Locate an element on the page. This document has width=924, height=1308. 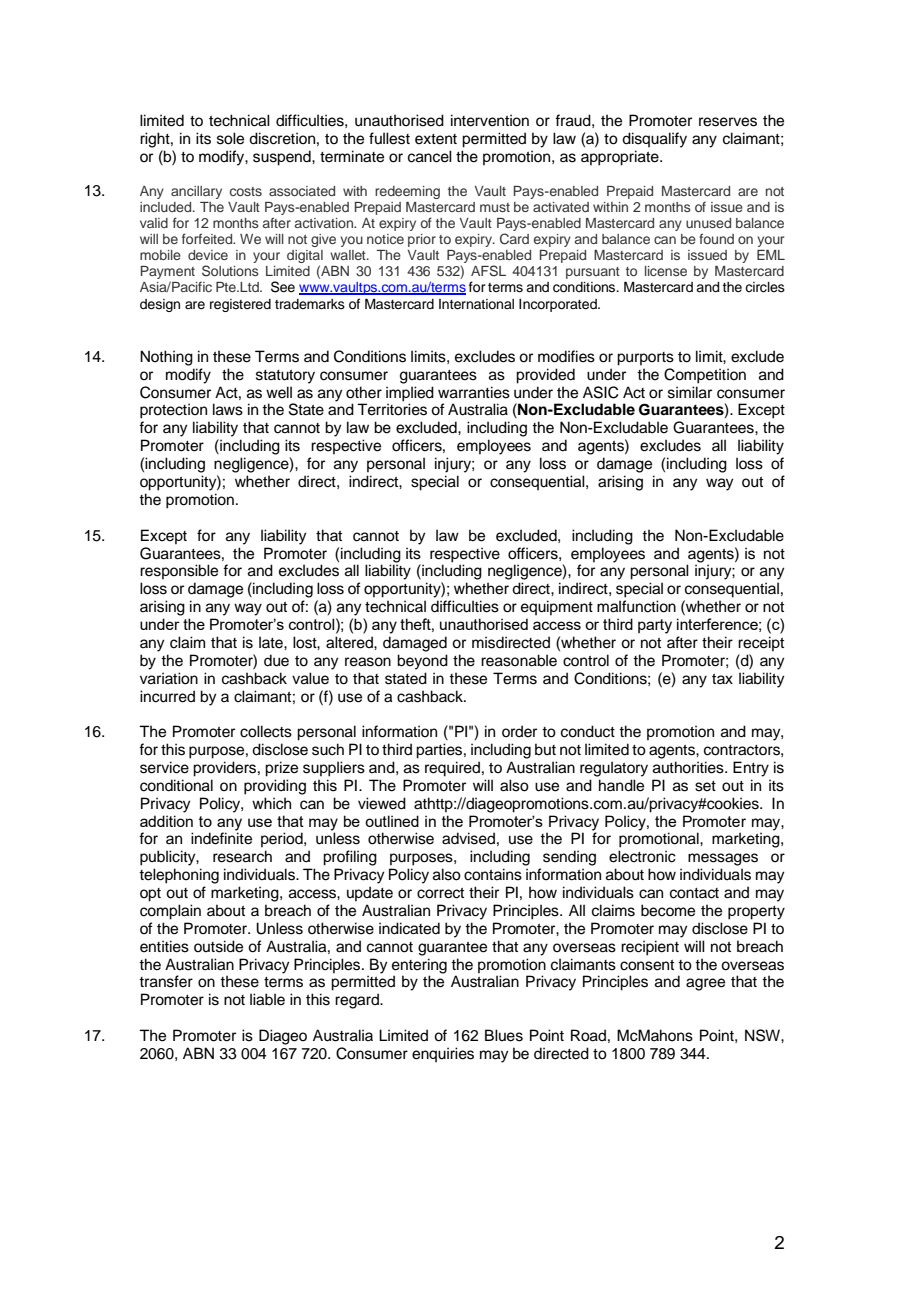
authorities is located at coordinates (689, 767).
